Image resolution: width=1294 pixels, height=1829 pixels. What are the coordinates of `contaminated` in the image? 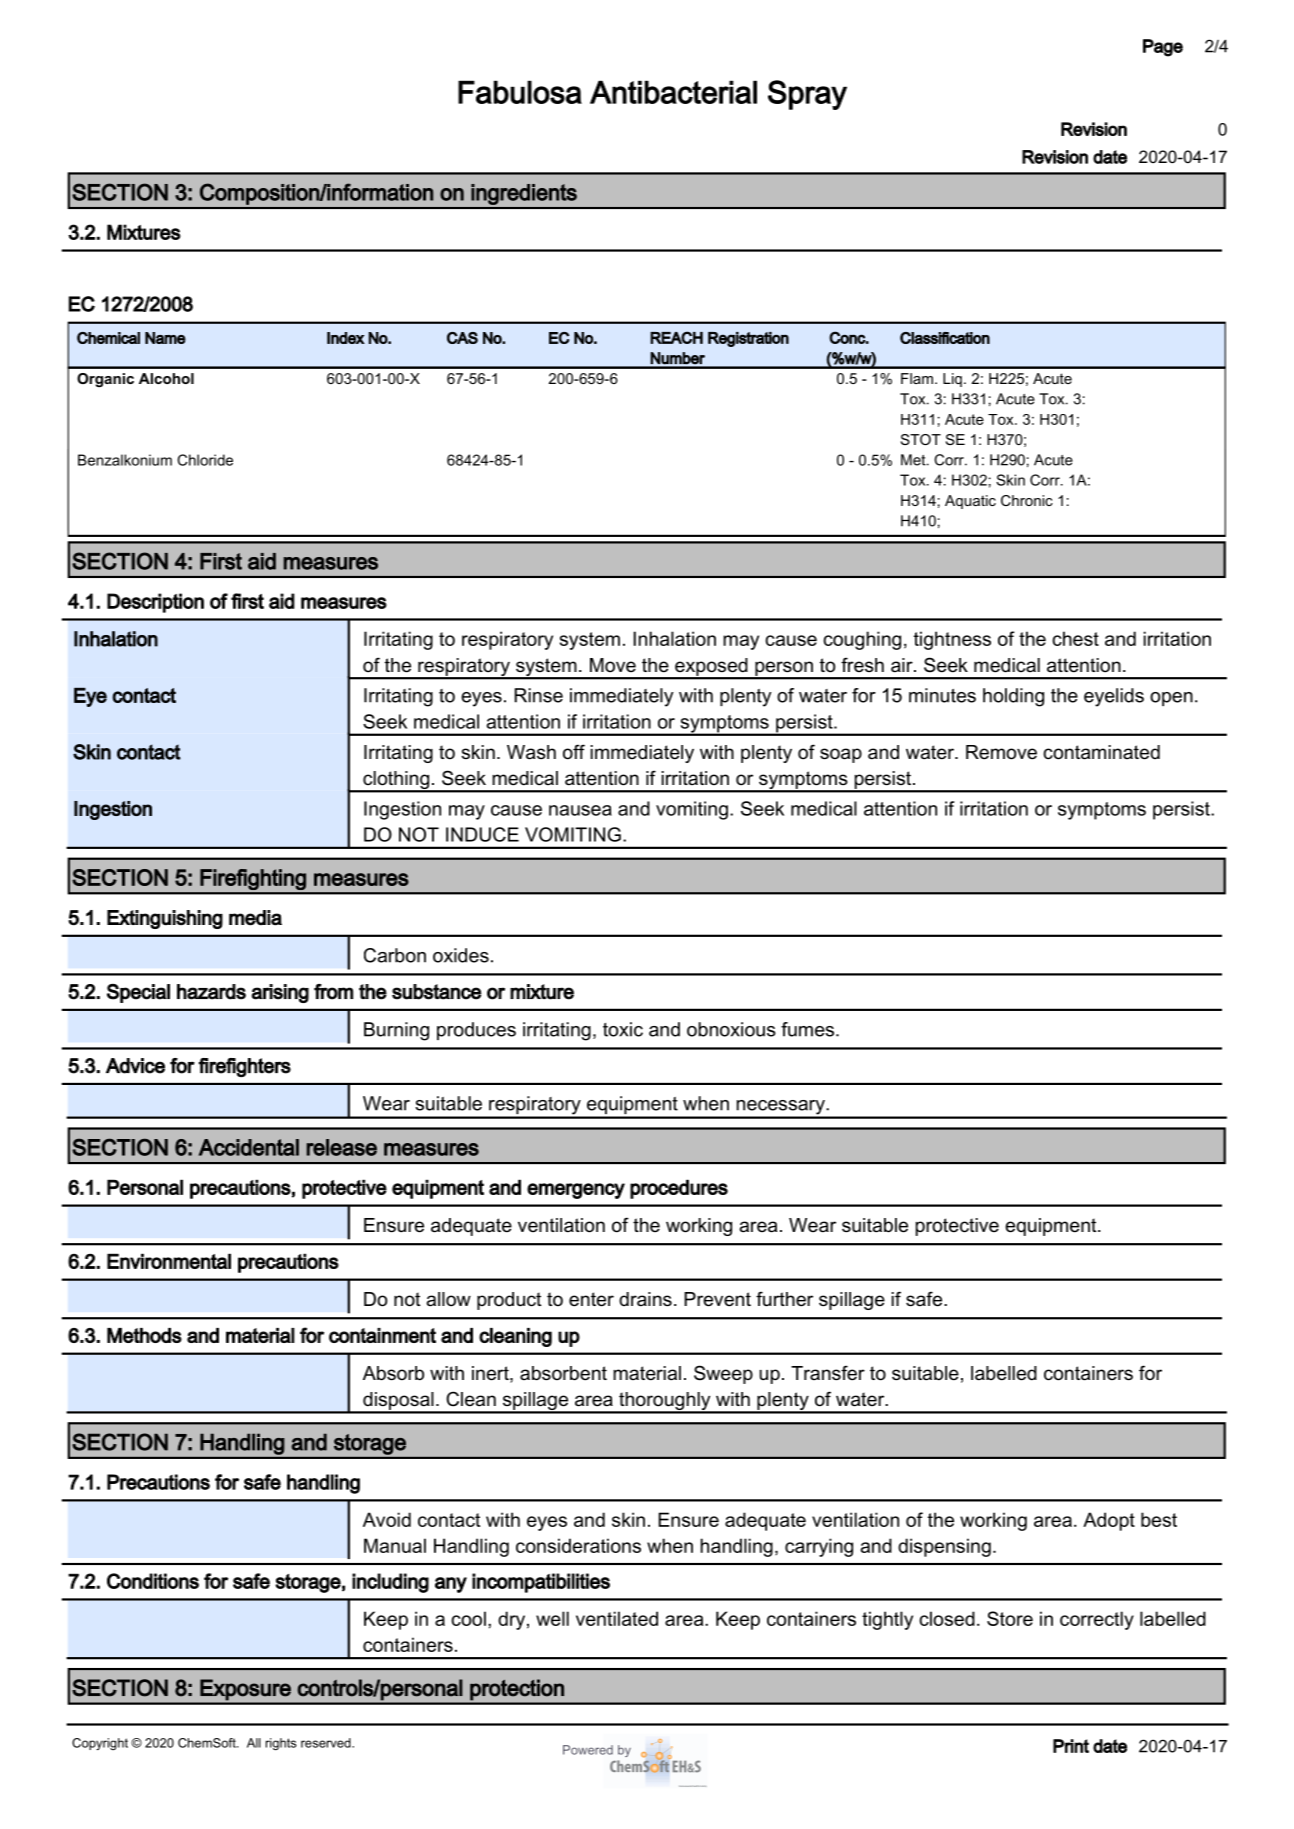 It's located at (1101, 752).
